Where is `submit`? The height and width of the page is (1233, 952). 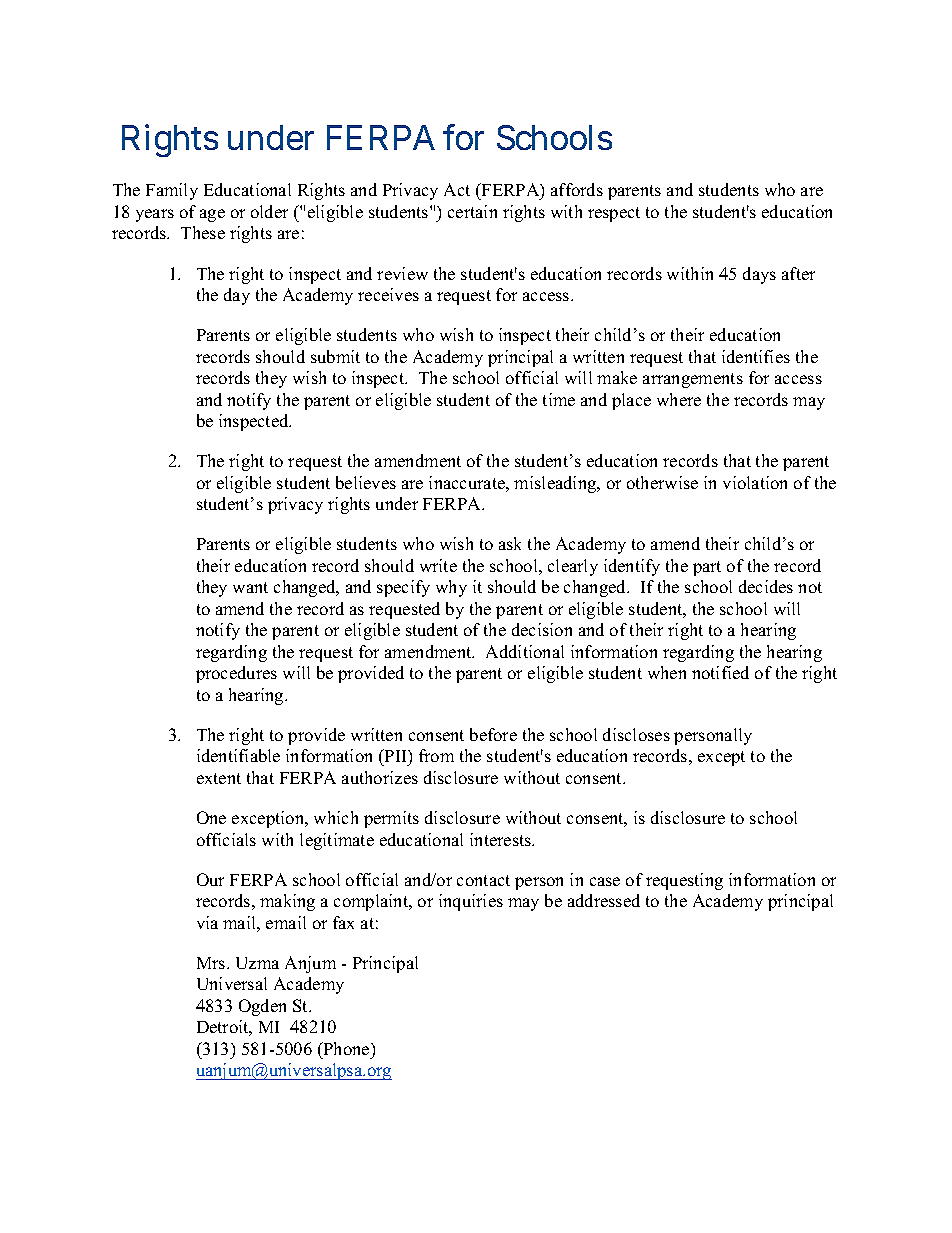 submit is located at coordinates (335, 356).
